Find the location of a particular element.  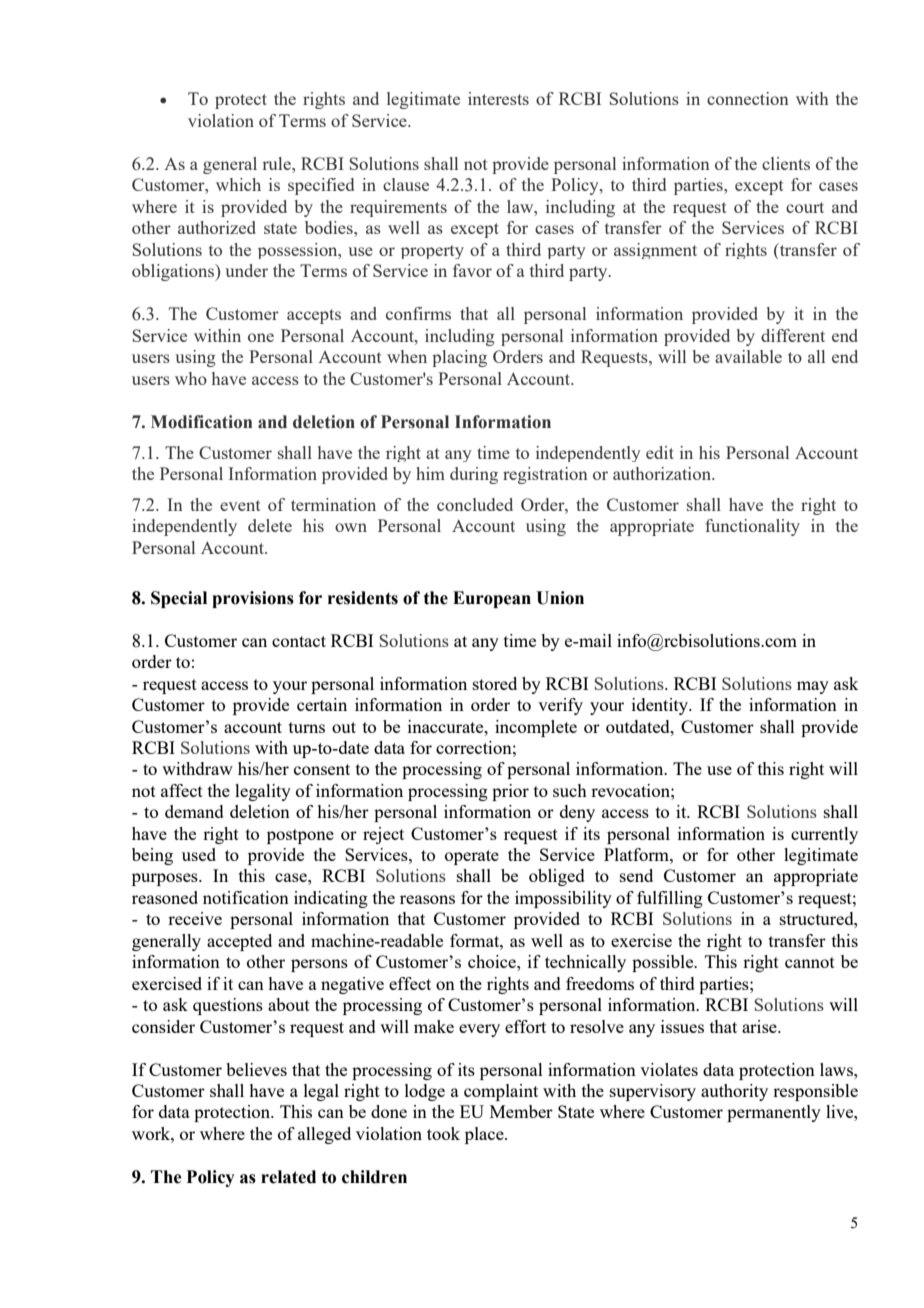

permanently is located at coordinates (774, 1113).
